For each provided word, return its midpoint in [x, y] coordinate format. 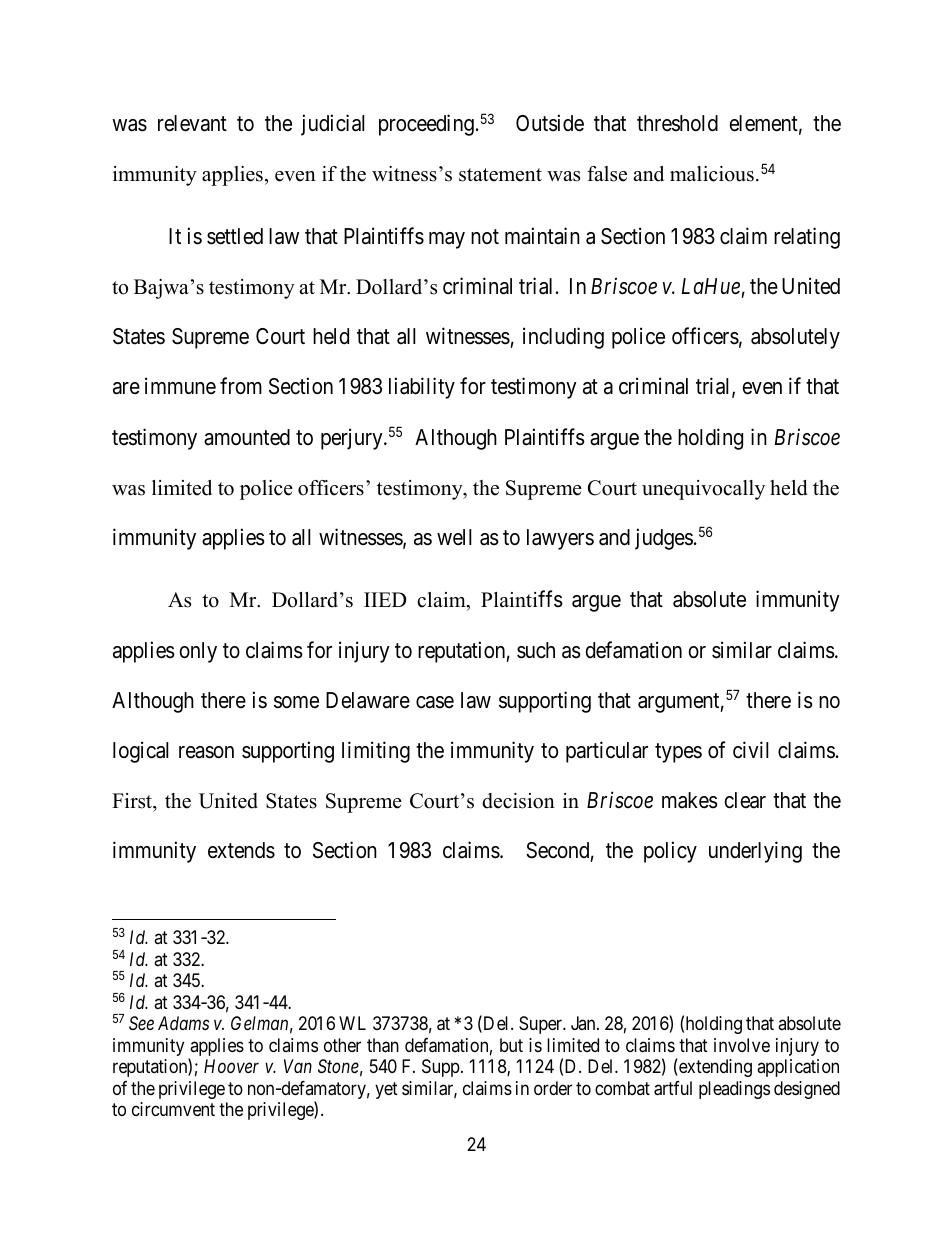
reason [206, 752]
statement [500, 175]
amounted [247, 437]
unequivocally [703, 490]
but [511, 1045]
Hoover [231, 1066]
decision [518, 801]
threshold [677, 123]
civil [751, 750]
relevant [192, 123]
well [454, 537]
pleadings [734, 1090]
